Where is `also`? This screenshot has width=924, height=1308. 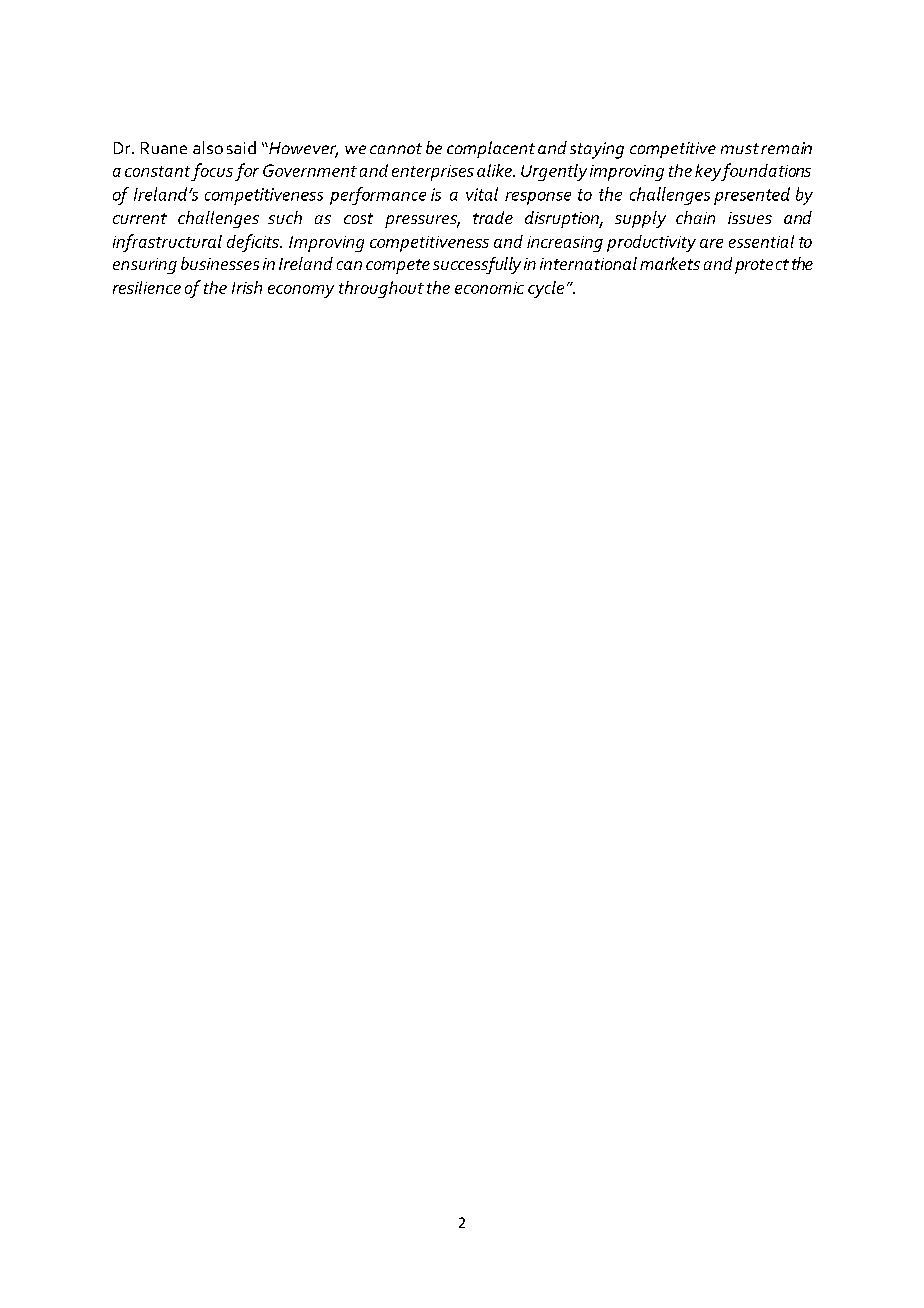 also is located at coordinates (208, 147).
